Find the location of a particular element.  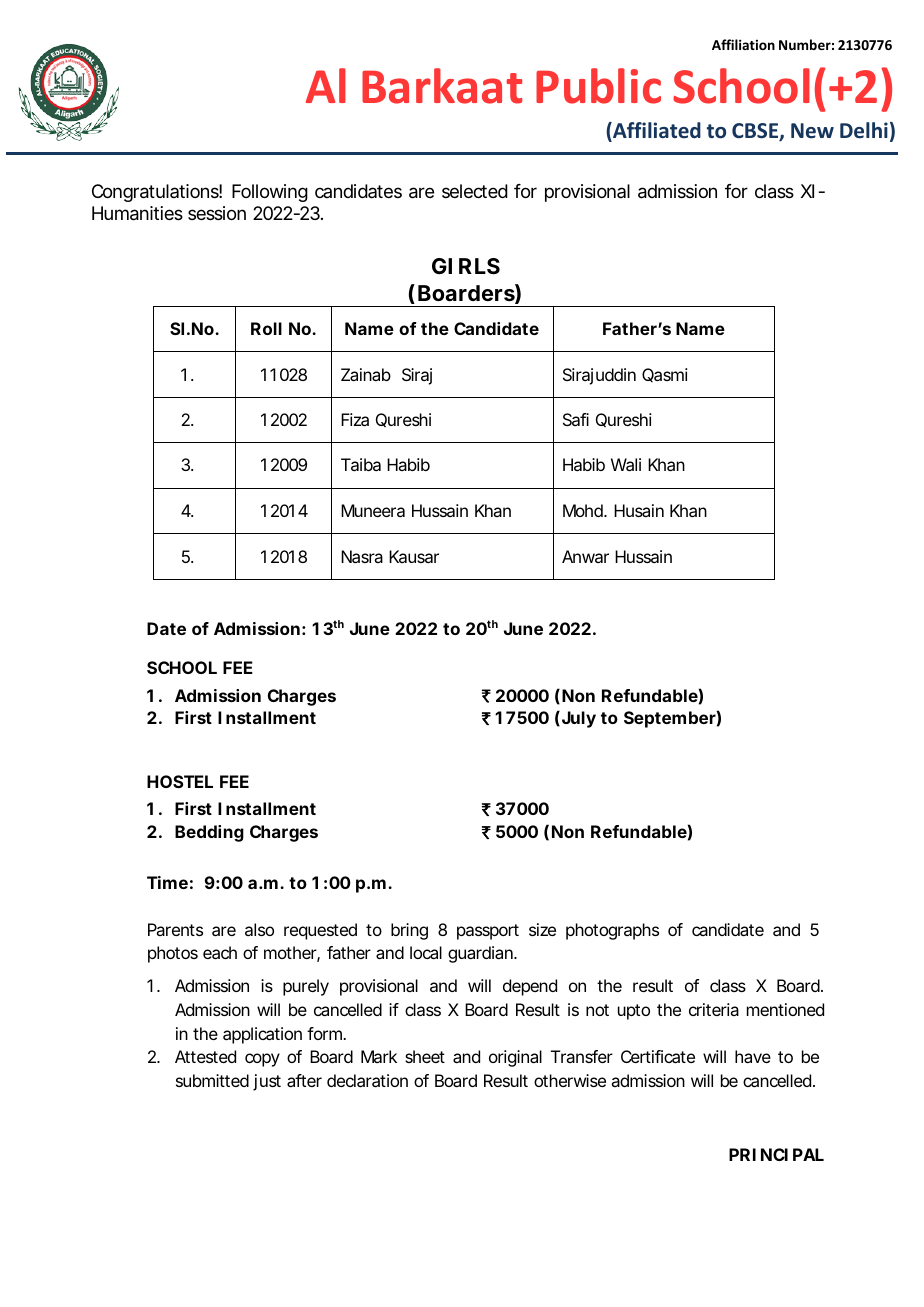

HOSTEL is located at coordinates (180, 781).
